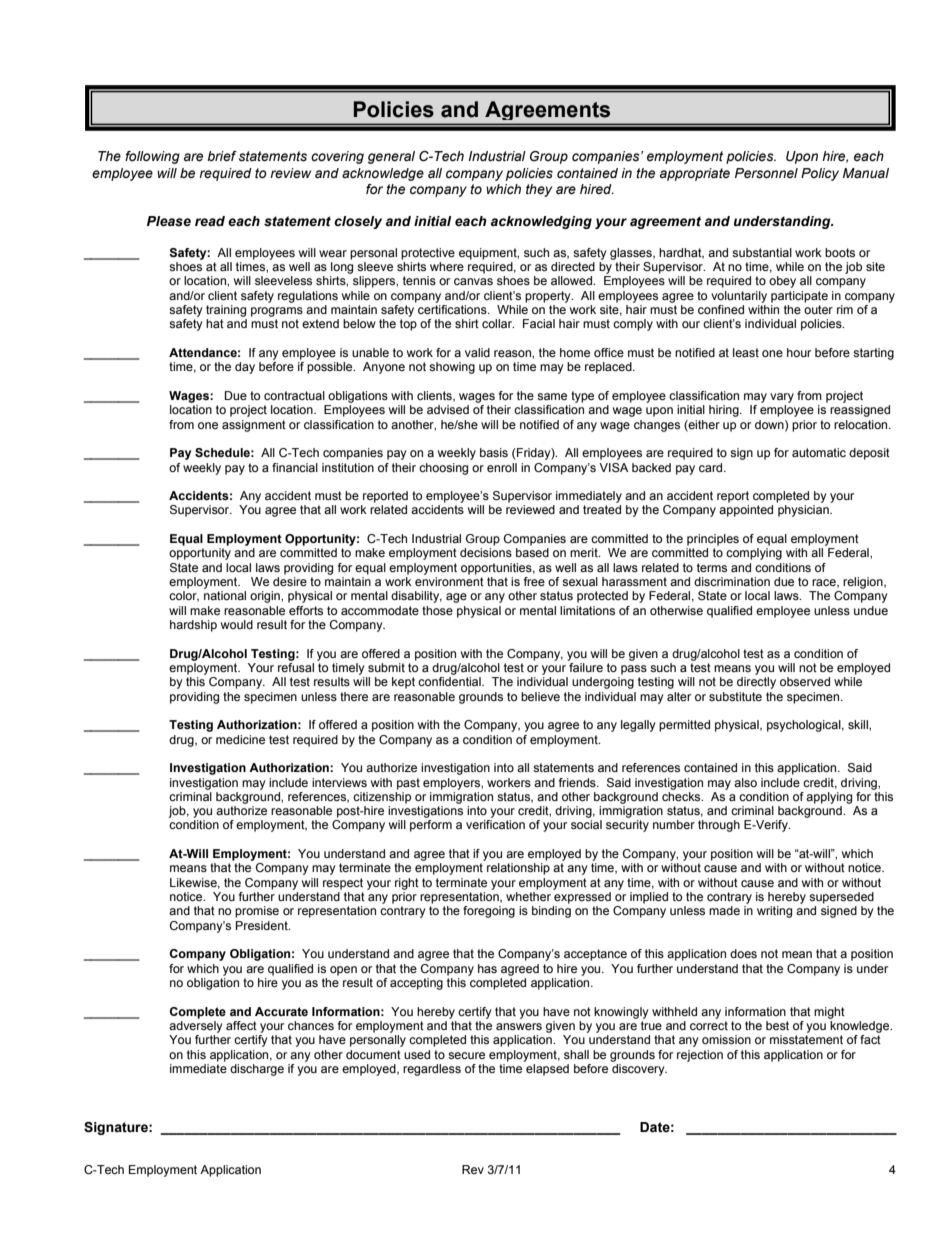 The image size is (952, 1233). What do you see at coordinates (539, 190) in the screenshot?
I see `they` at bounding box center [539, 190].
